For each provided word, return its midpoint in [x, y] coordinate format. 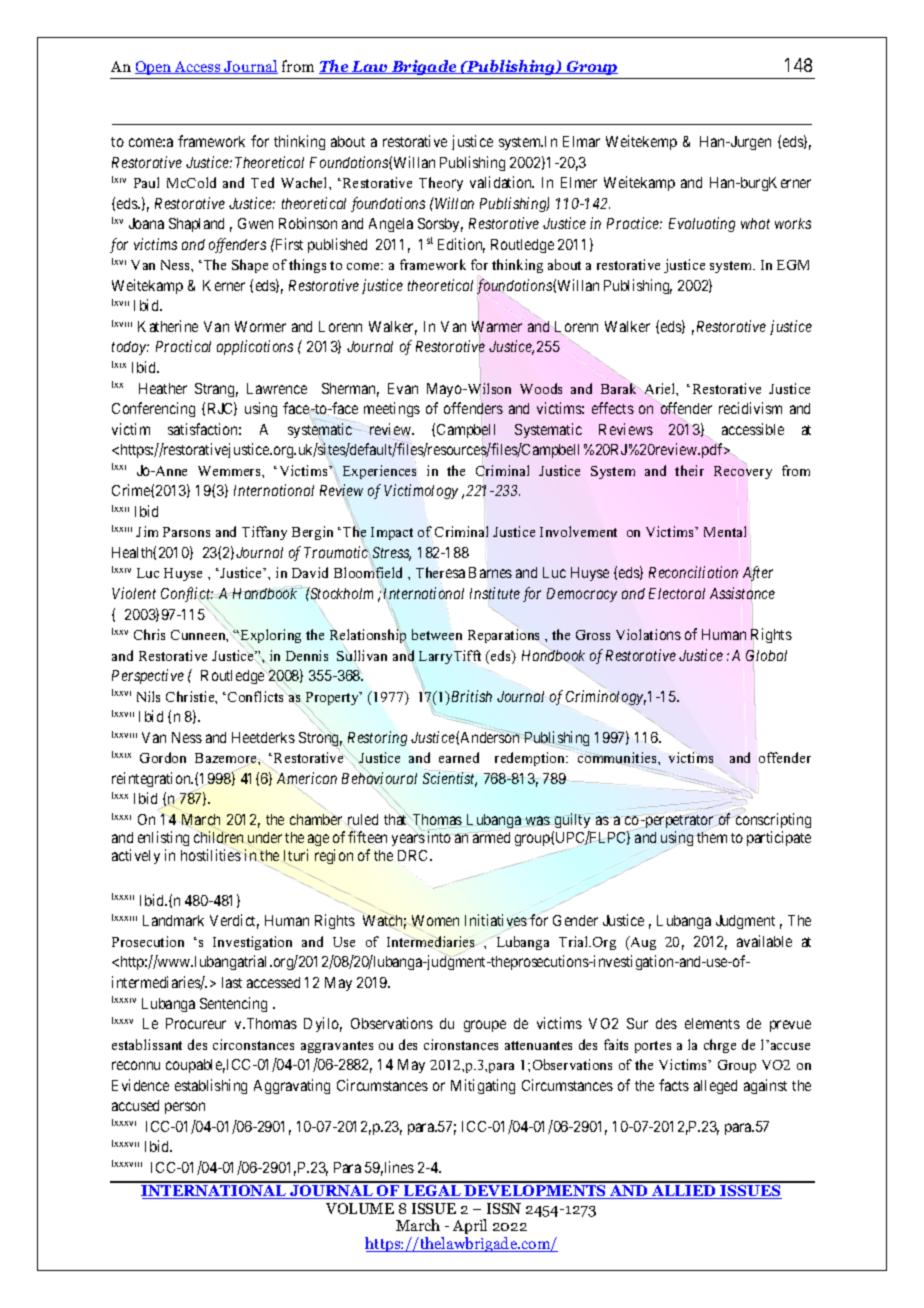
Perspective [148, 676]
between [437, 634]
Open [154, 68]
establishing [211, 1086]
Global [766, 656]
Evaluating [702, 224]
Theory [441, 184]
